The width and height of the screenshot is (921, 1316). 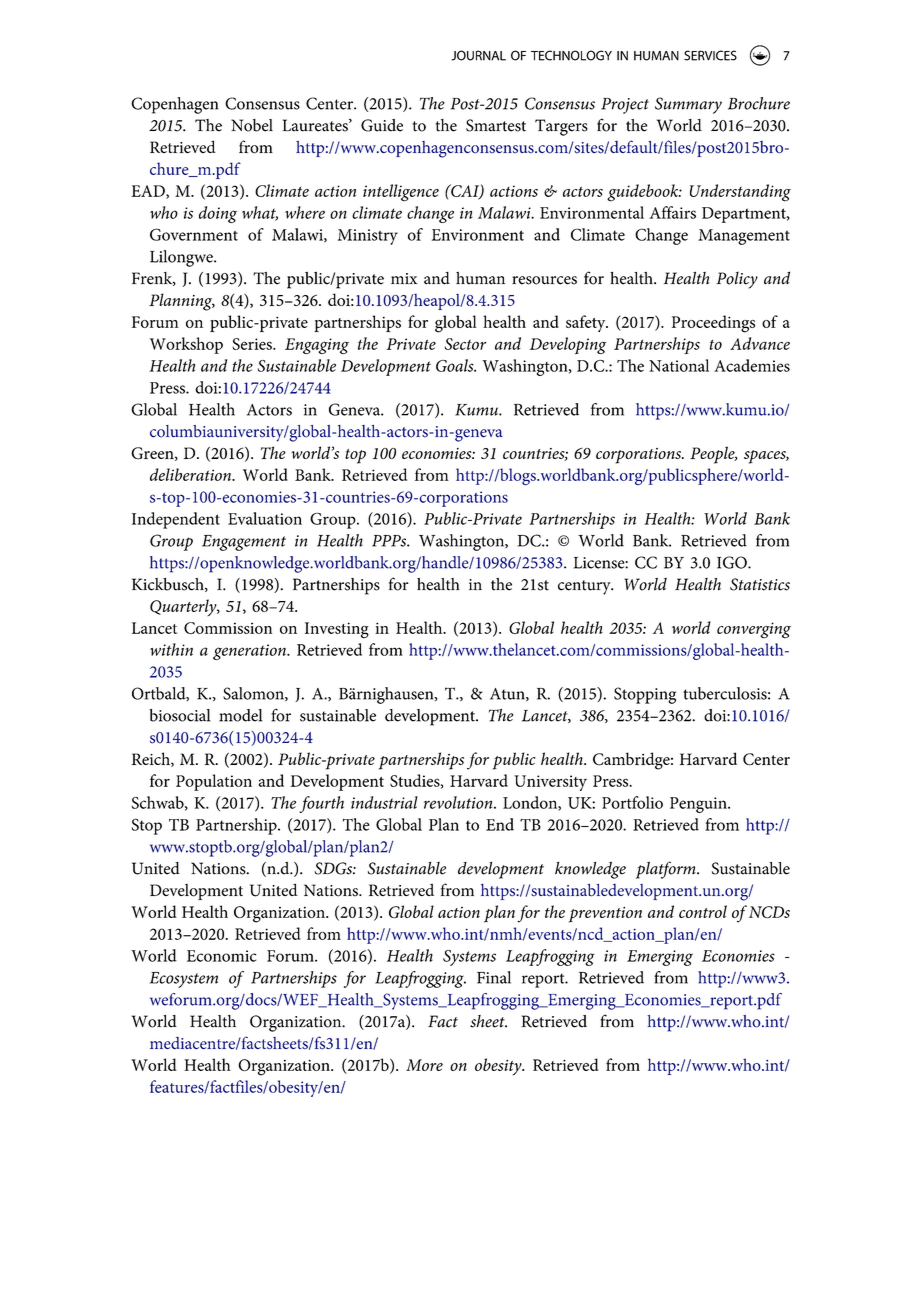 What do you see at coordinates (252, 125) in the screenshot?
I see `Nobel` at bounding box center [252, 125].
